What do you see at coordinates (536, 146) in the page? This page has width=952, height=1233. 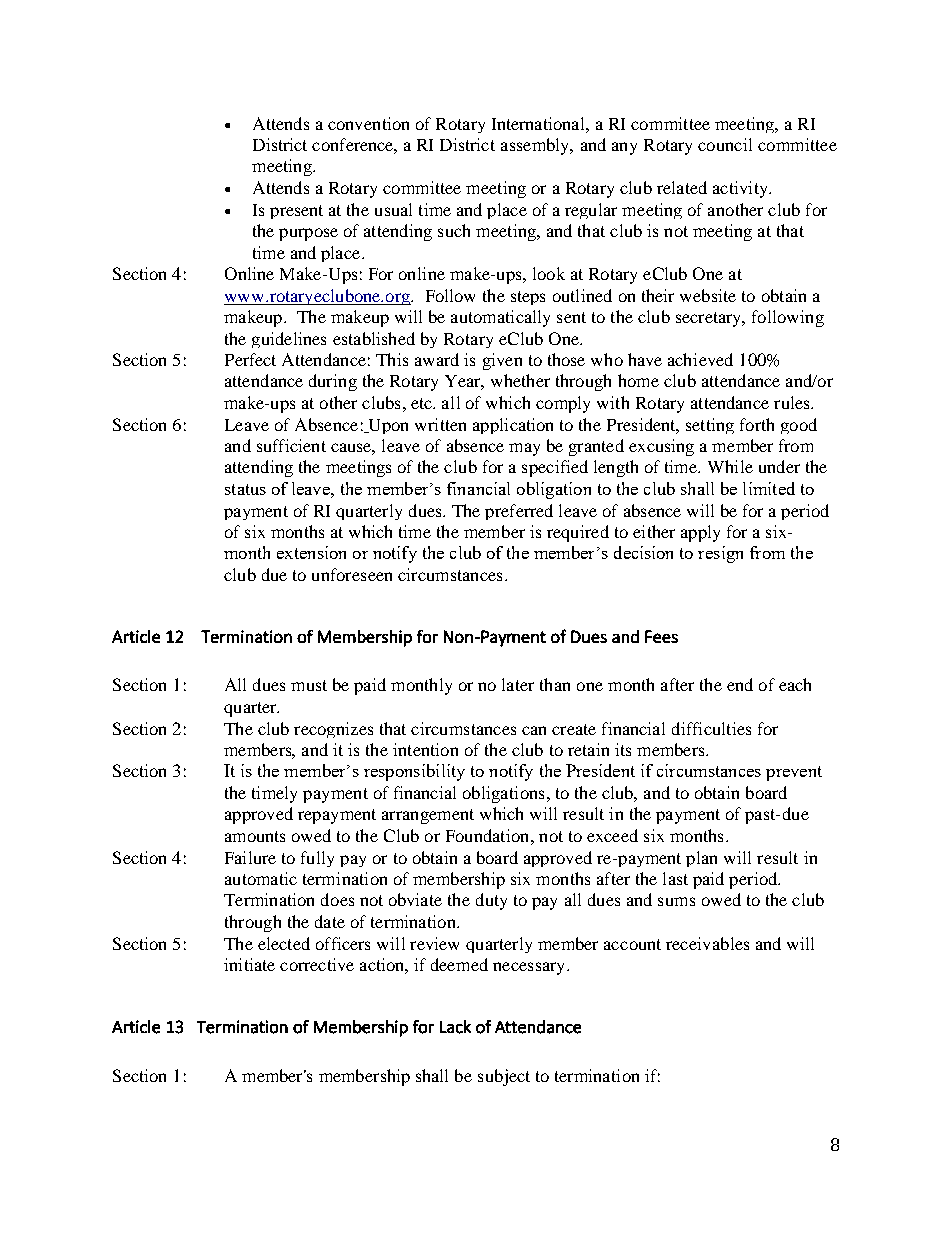 I see `assembly` at bounding box center [536, 146].
